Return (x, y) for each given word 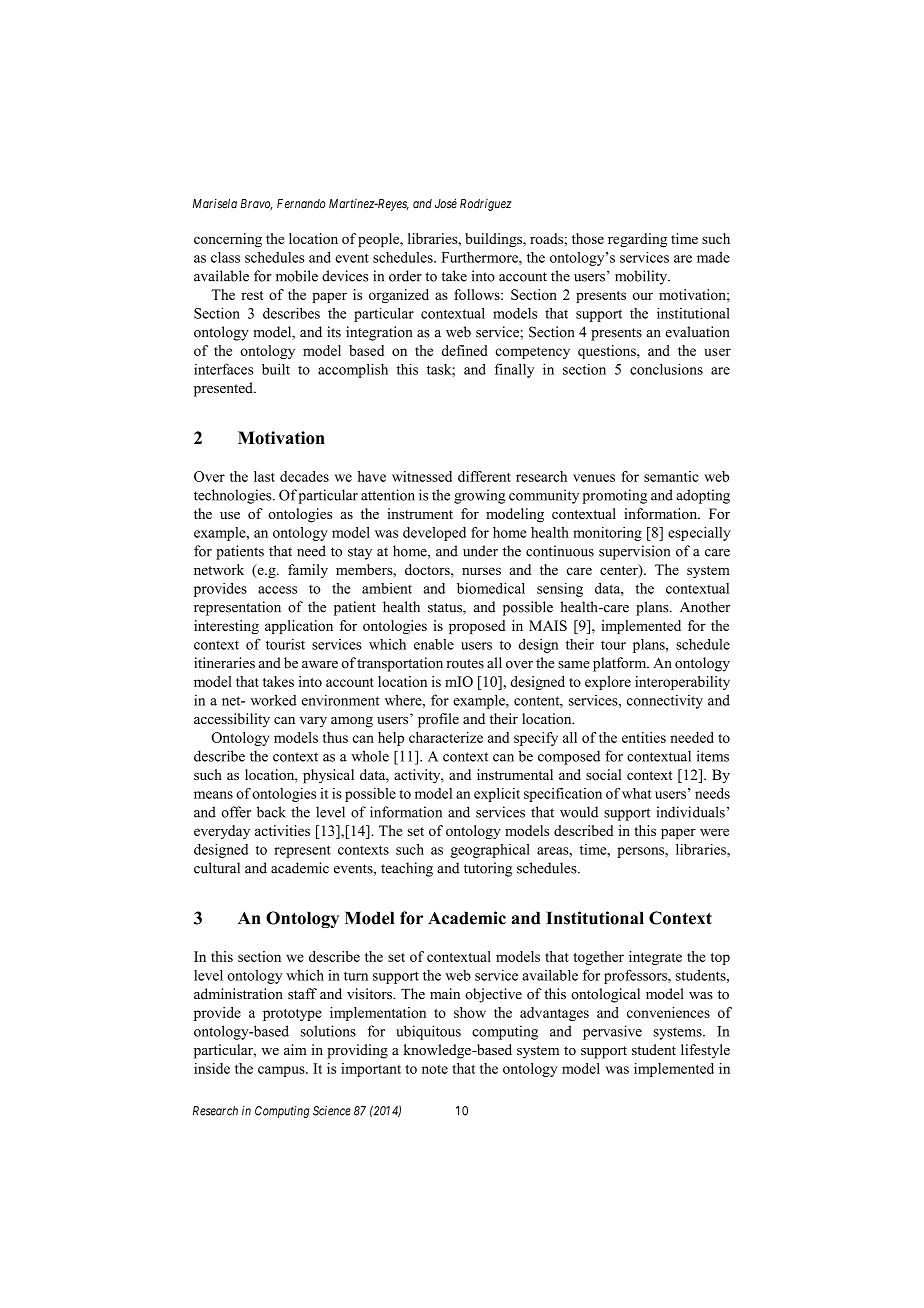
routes (465, 664)
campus (282, 1071)
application (299, 627)
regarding (637, 240)
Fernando (301, 204)
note (435, 1069)
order (405, 276)
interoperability (682, 683)
